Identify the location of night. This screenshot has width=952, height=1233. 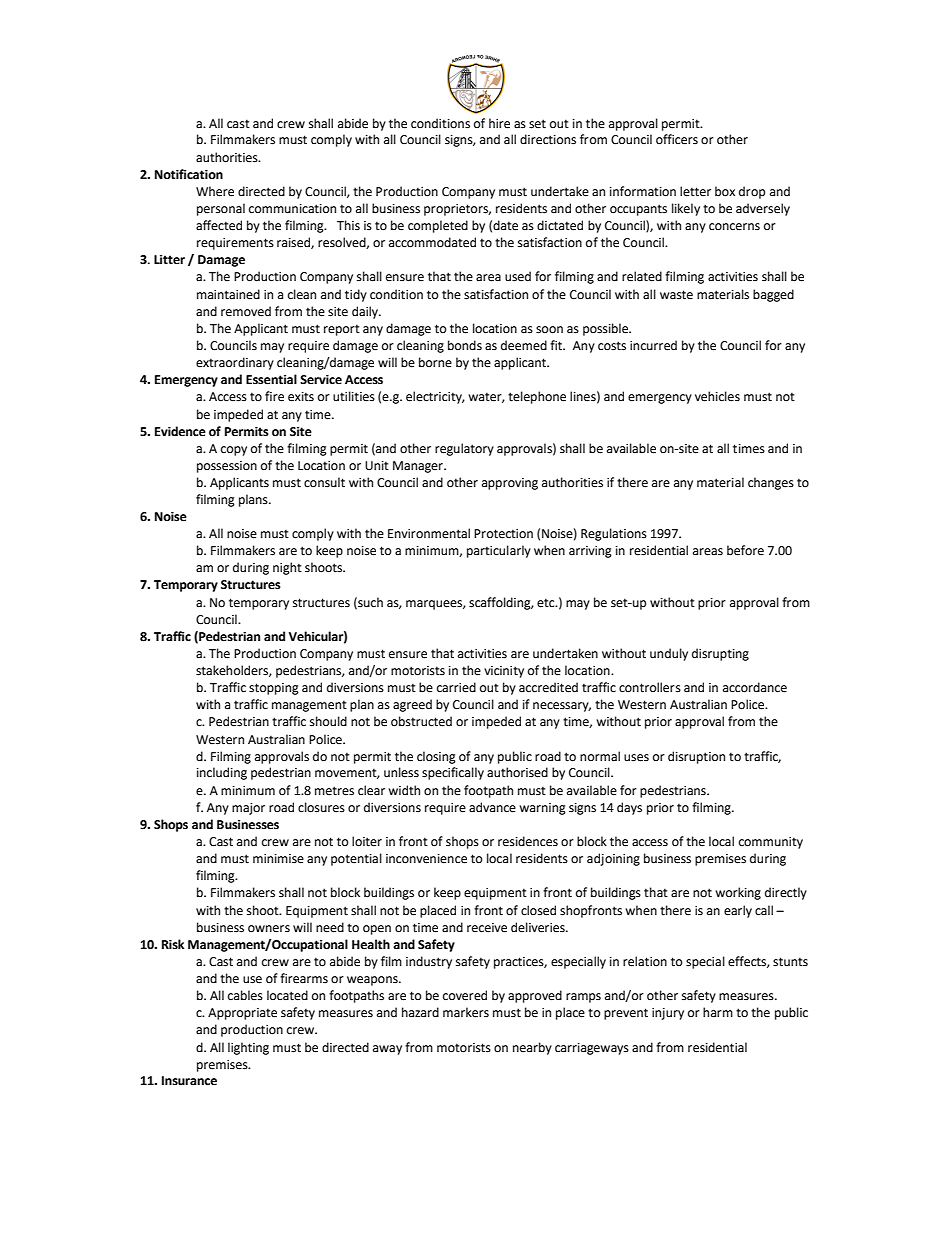
(287, 568).
